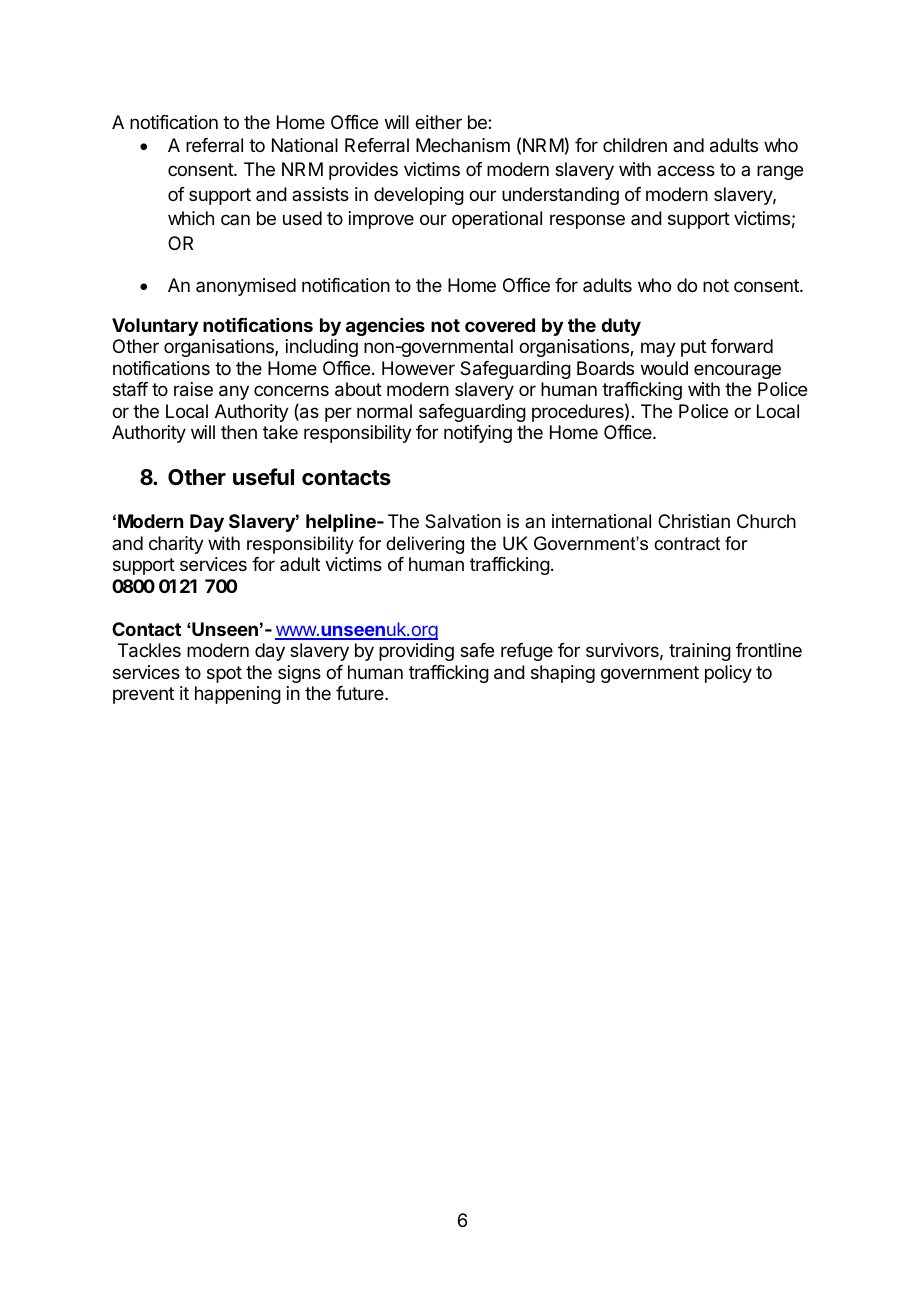 The height and width of the page is (1308, 924). Describe the element at coordinates (737, 371) in the page. I see `encourage` at that location.
